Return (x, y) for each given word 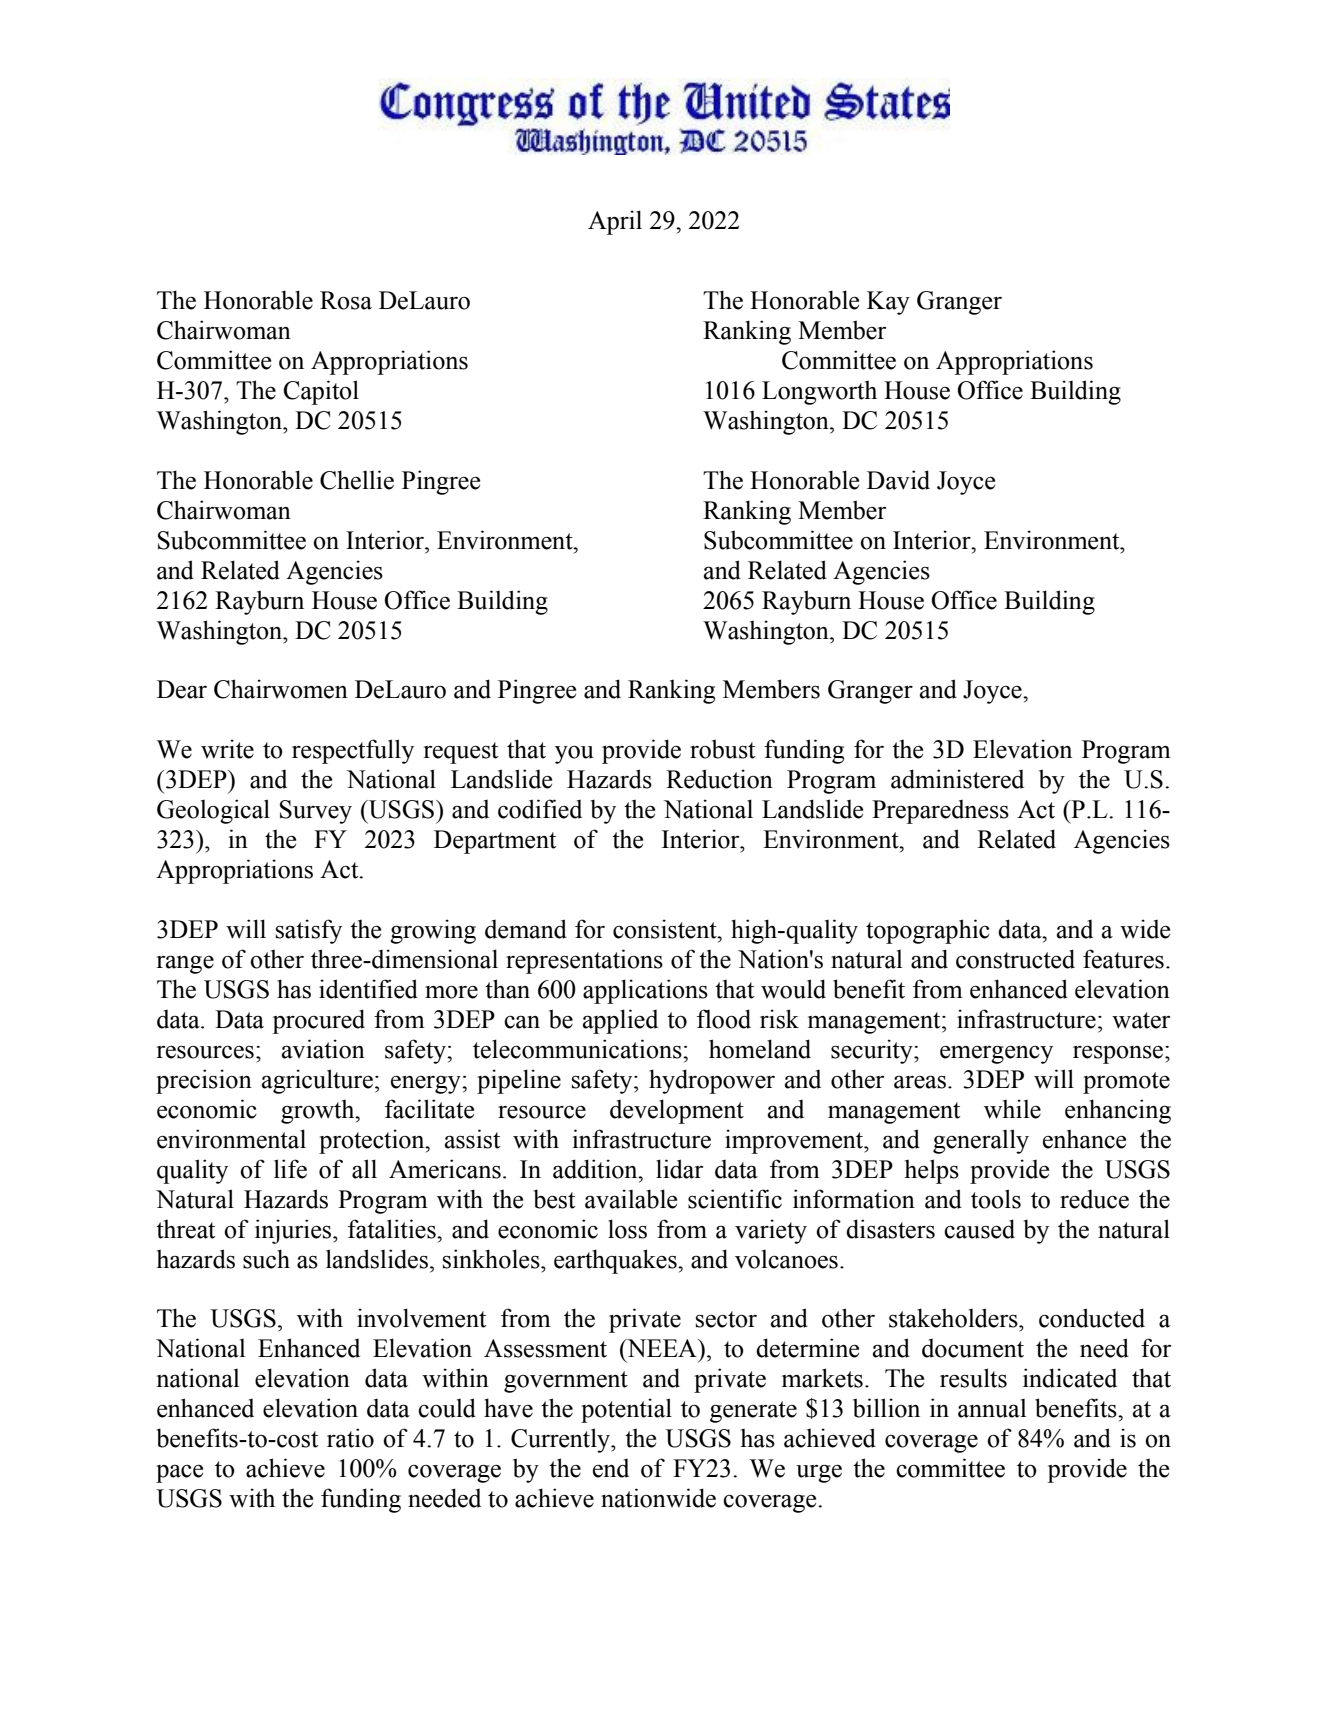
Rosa (346, 300)
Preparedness (940, 812)
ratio (350, 1438)
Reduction (719, 779)
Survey (316, 812)
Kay (888, 303)
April (615, 222)
